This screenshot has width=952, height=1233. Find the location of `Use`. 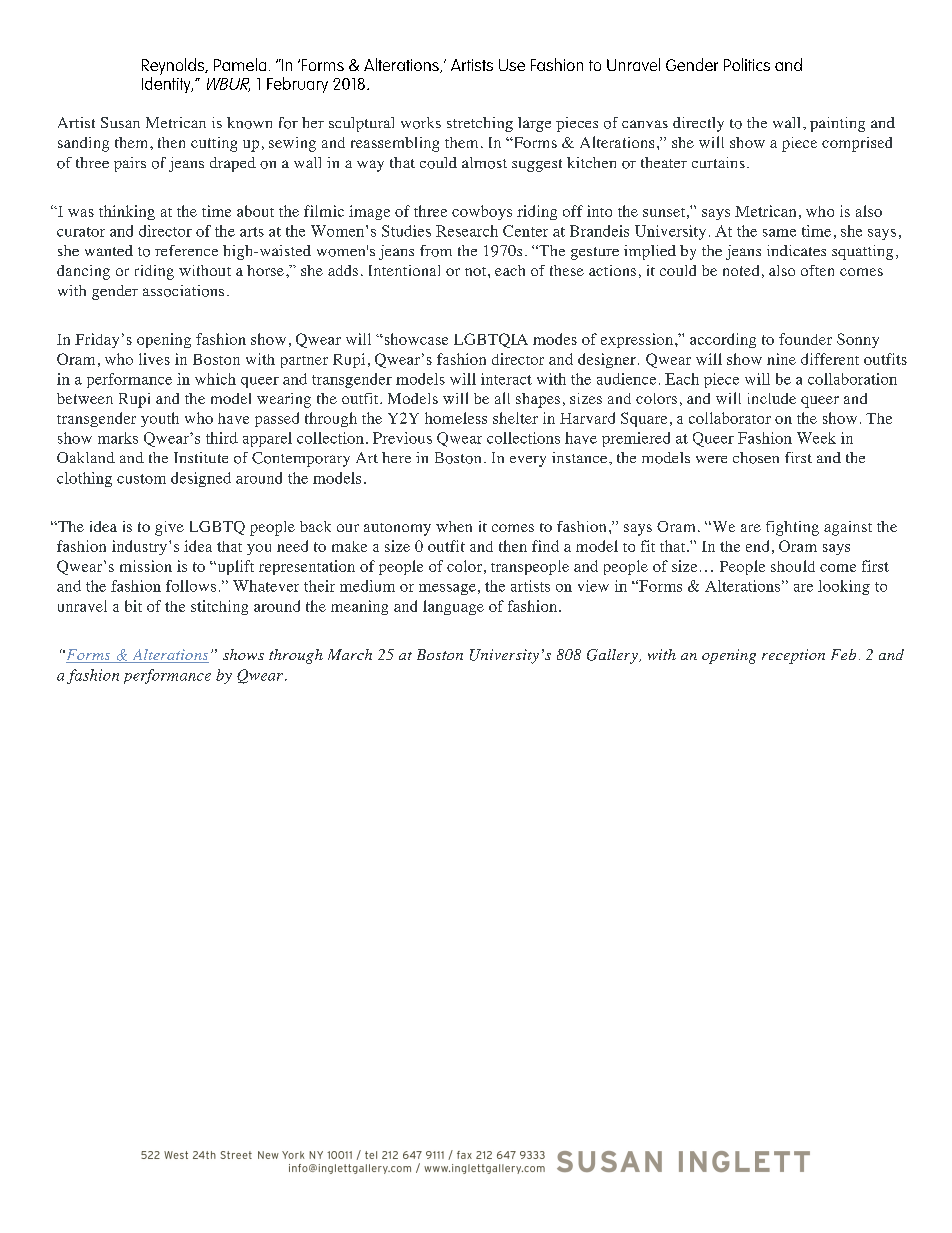

Use is located at coordinates (512, 65).
